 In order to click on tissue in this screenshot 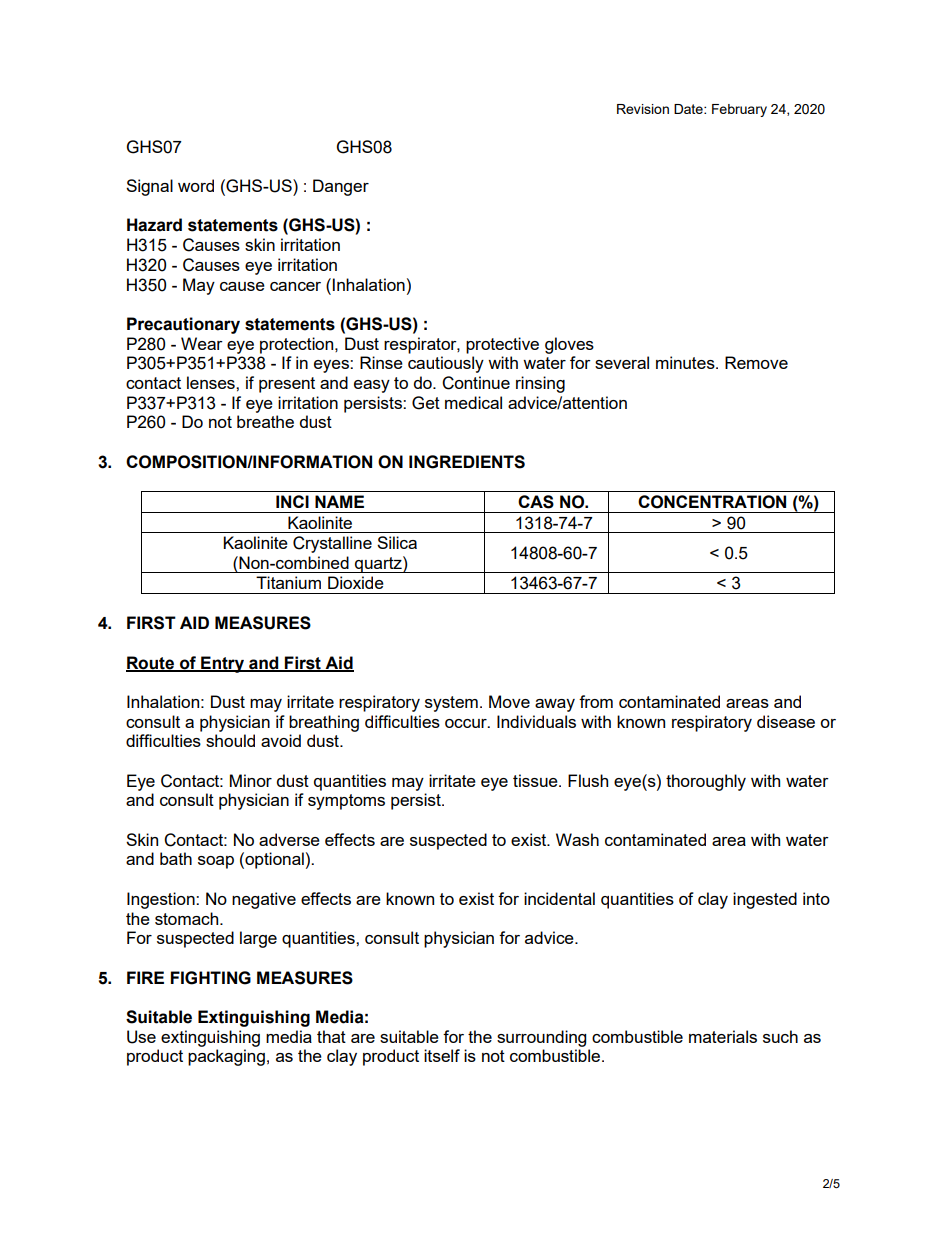, I will do `click(536, 780)`.
